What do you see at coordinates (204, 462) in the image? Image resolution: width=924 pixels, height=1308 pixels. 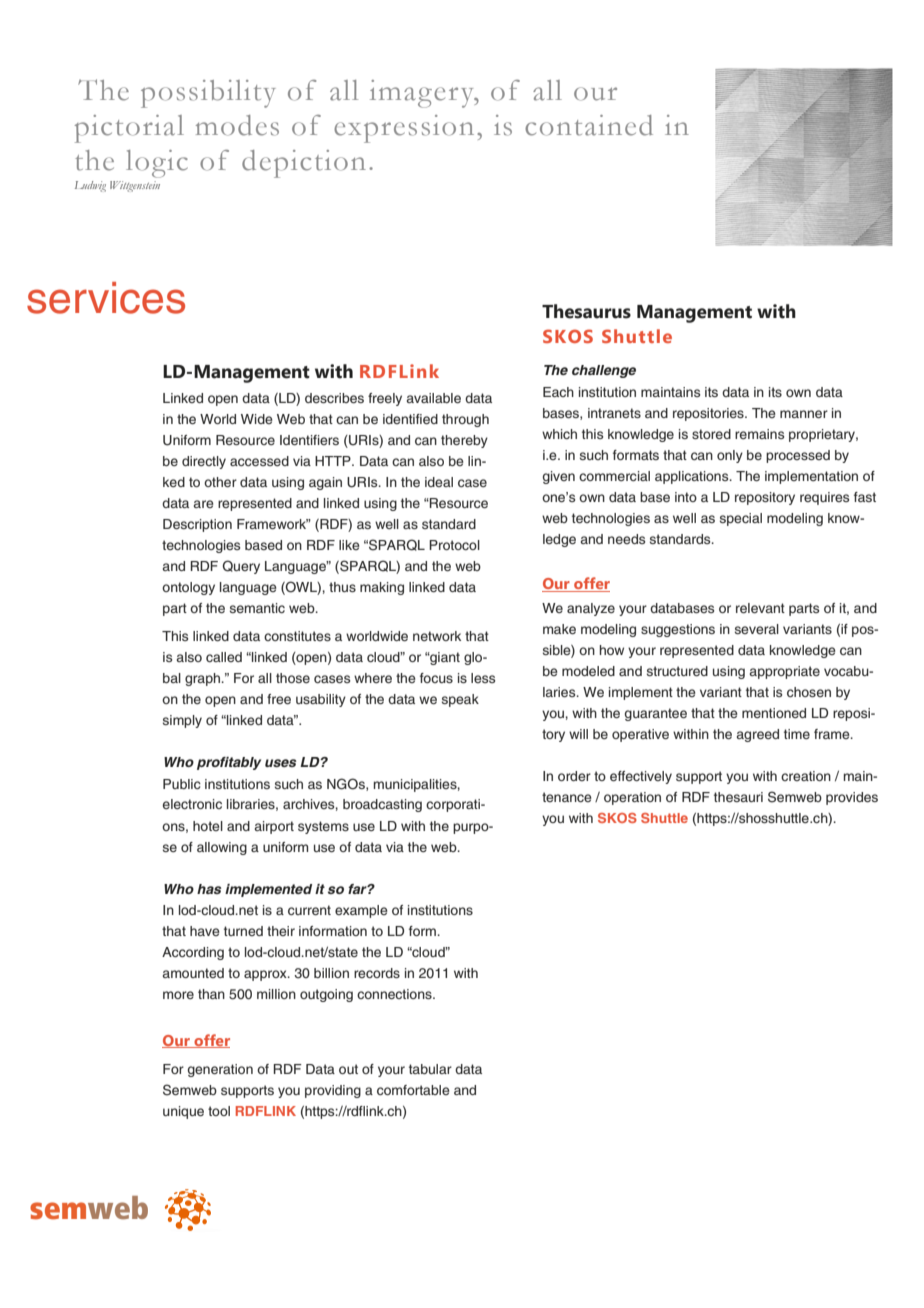 I see `directly` at bounding box center [204, 462].
